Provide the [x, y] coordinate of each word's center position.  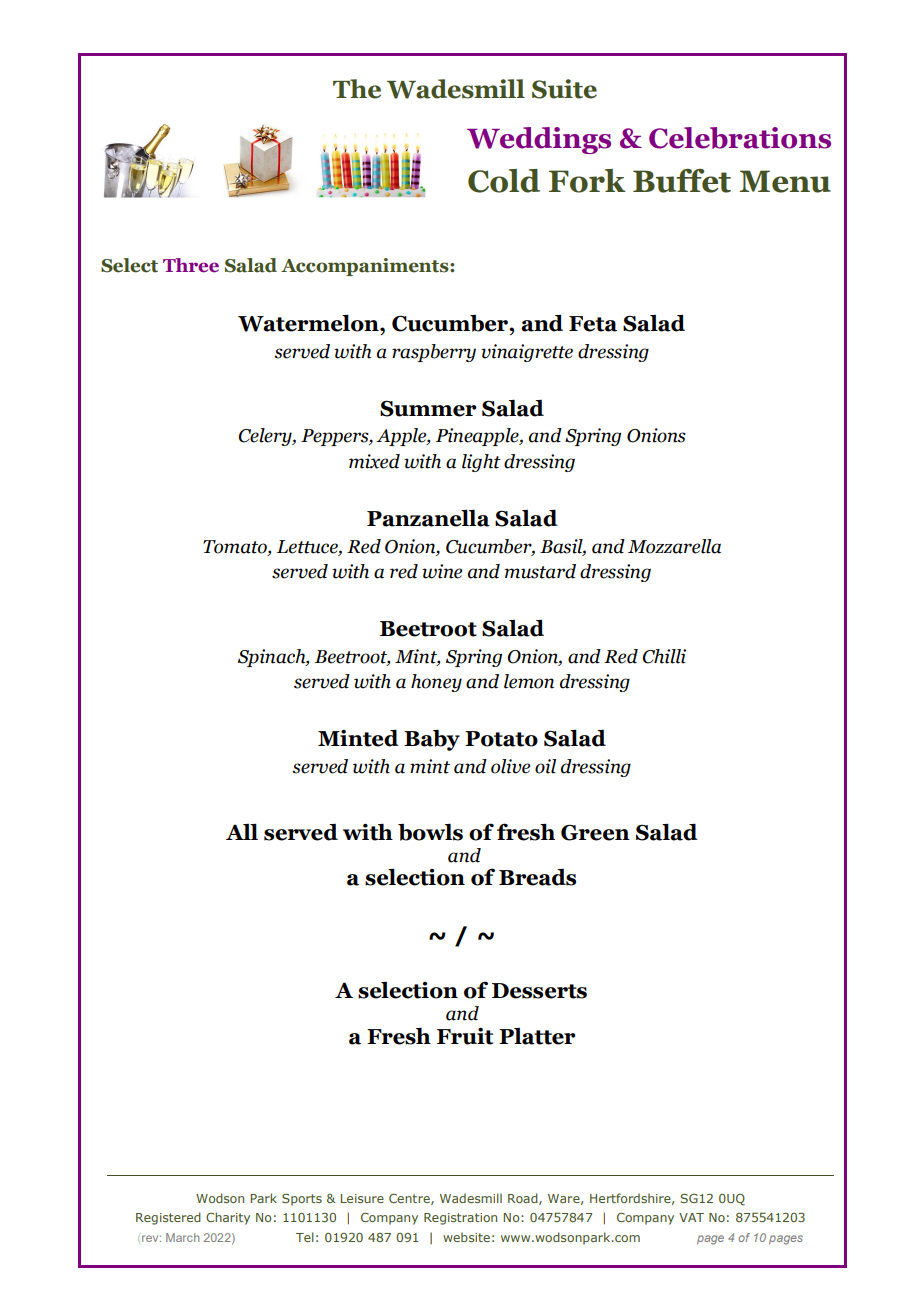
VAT [691, 1217]
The [357, 89]
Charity [228, 1218]
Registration [460, 1219]
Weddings [539, 140]
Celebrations [740, 138]
